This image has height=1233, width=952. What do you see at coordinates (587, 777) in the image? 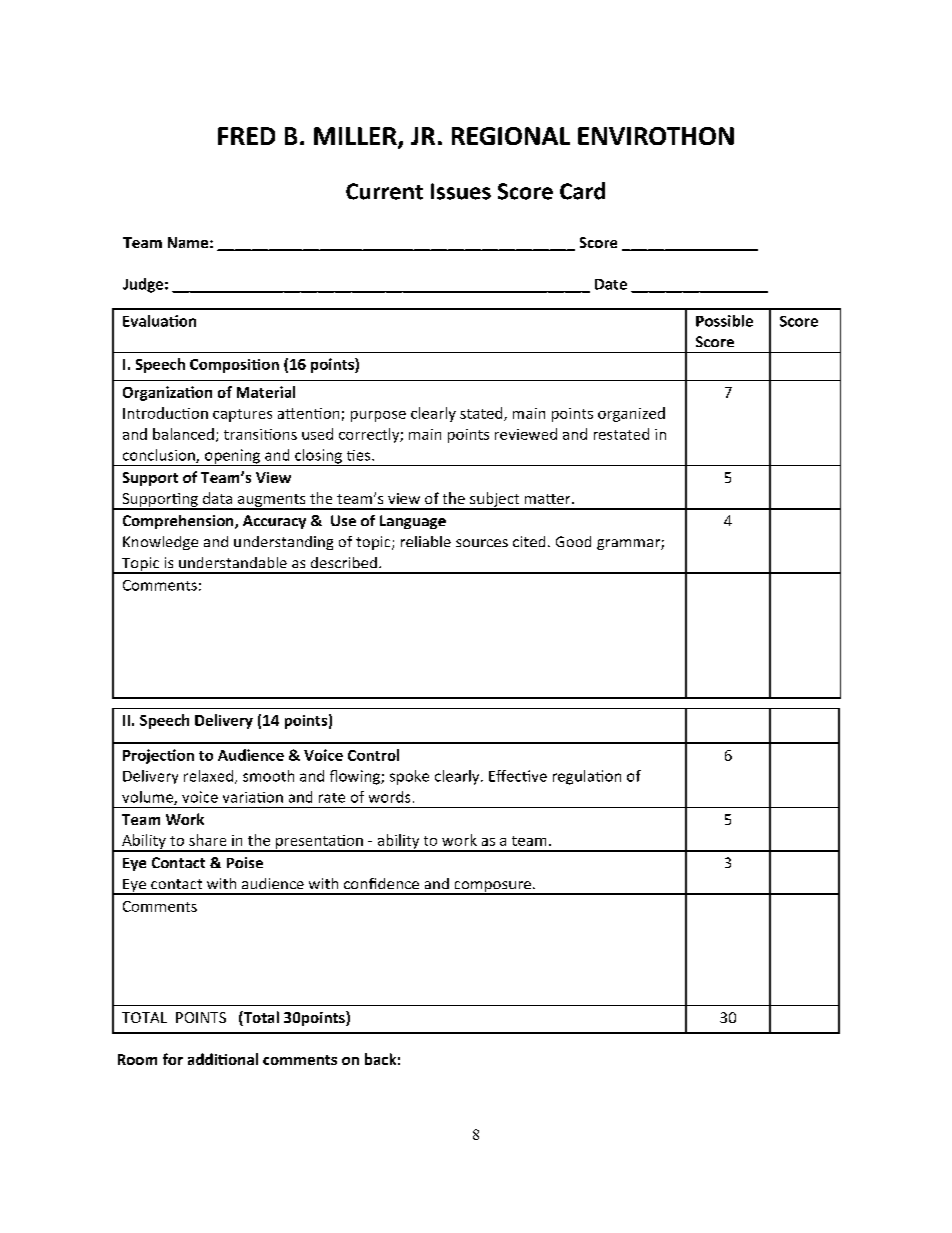
I see `regulation` at bounding box center [587, 777].
